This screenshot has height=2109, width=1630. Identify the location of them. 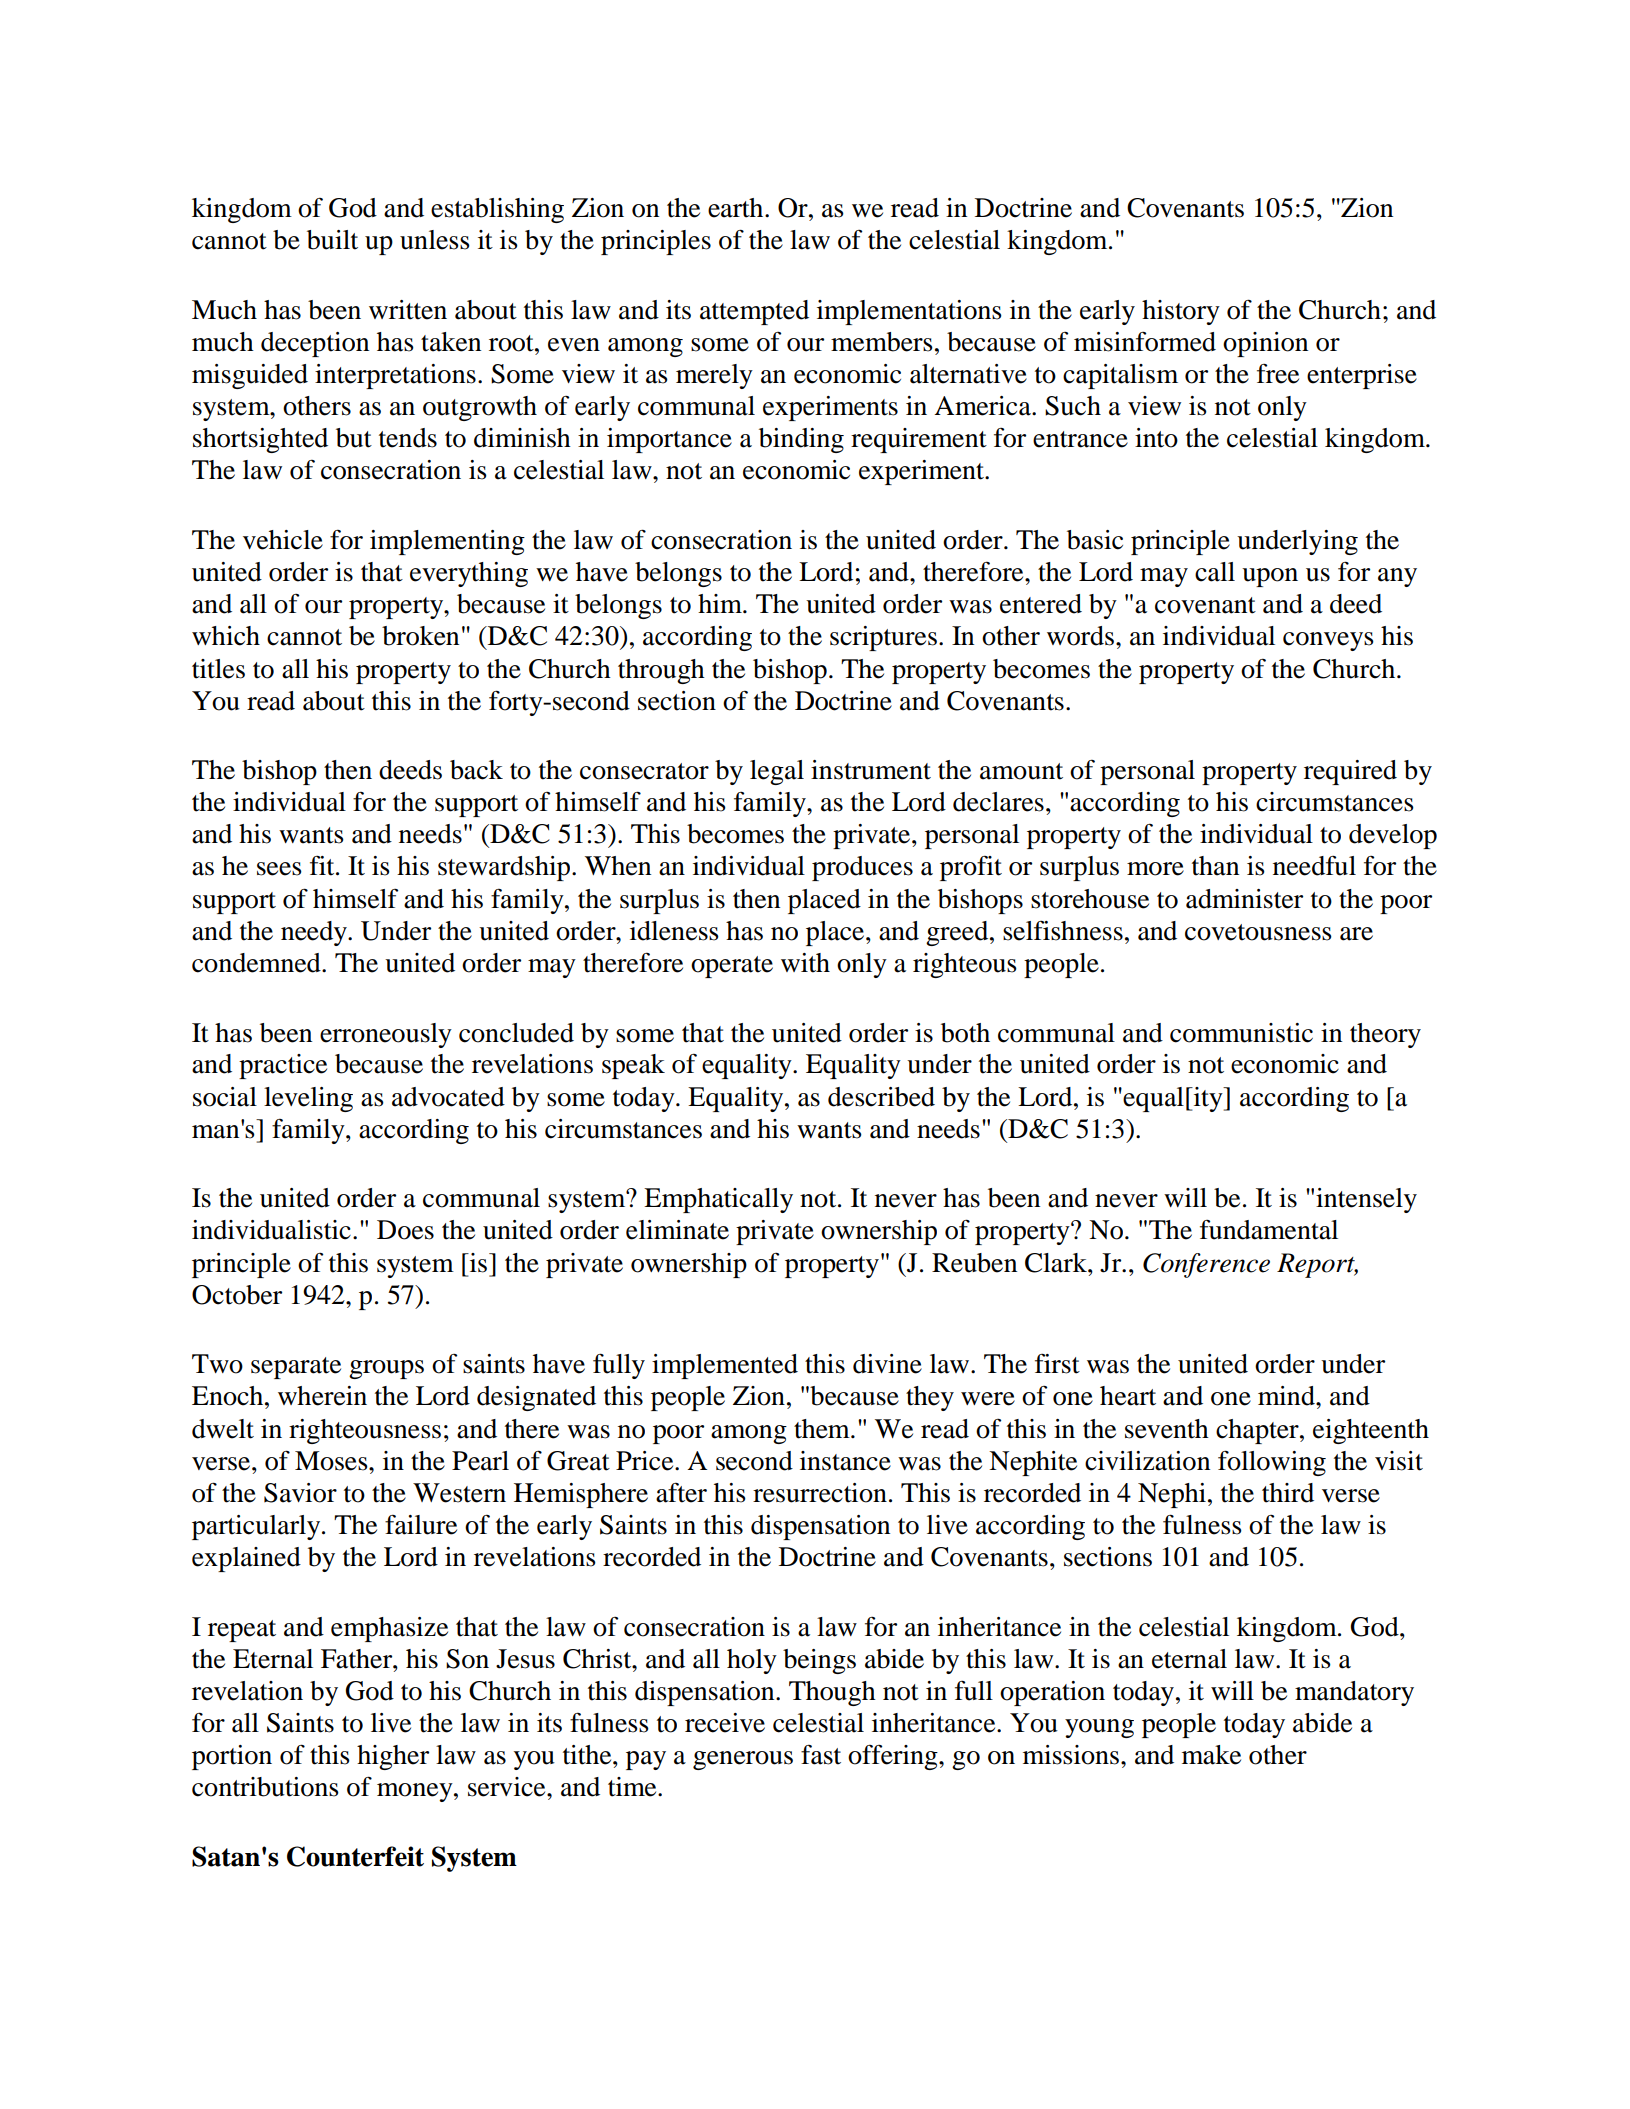
(823, 1429).
